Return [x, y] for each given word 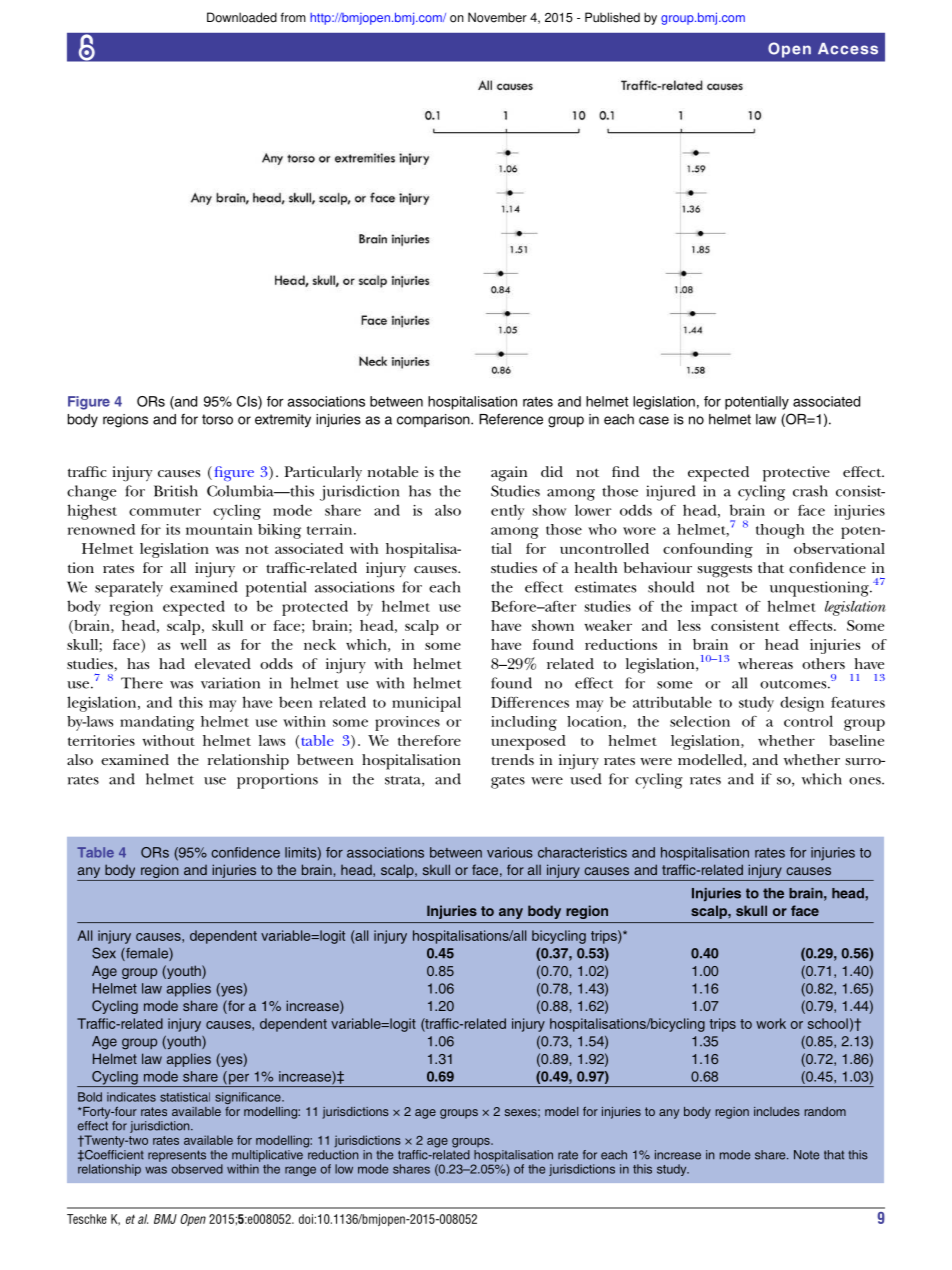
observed [197, 1169]
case [654, 420]
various [510, 852]
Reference [511, 419]
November [497, 17]
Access [848, 49]
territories [101, 740]
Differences [530, 702]
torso [217, 419]
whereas [765, 663]
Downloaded [242, 17]
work [771, 1023]
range [300, 1171]
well [193, 644]
